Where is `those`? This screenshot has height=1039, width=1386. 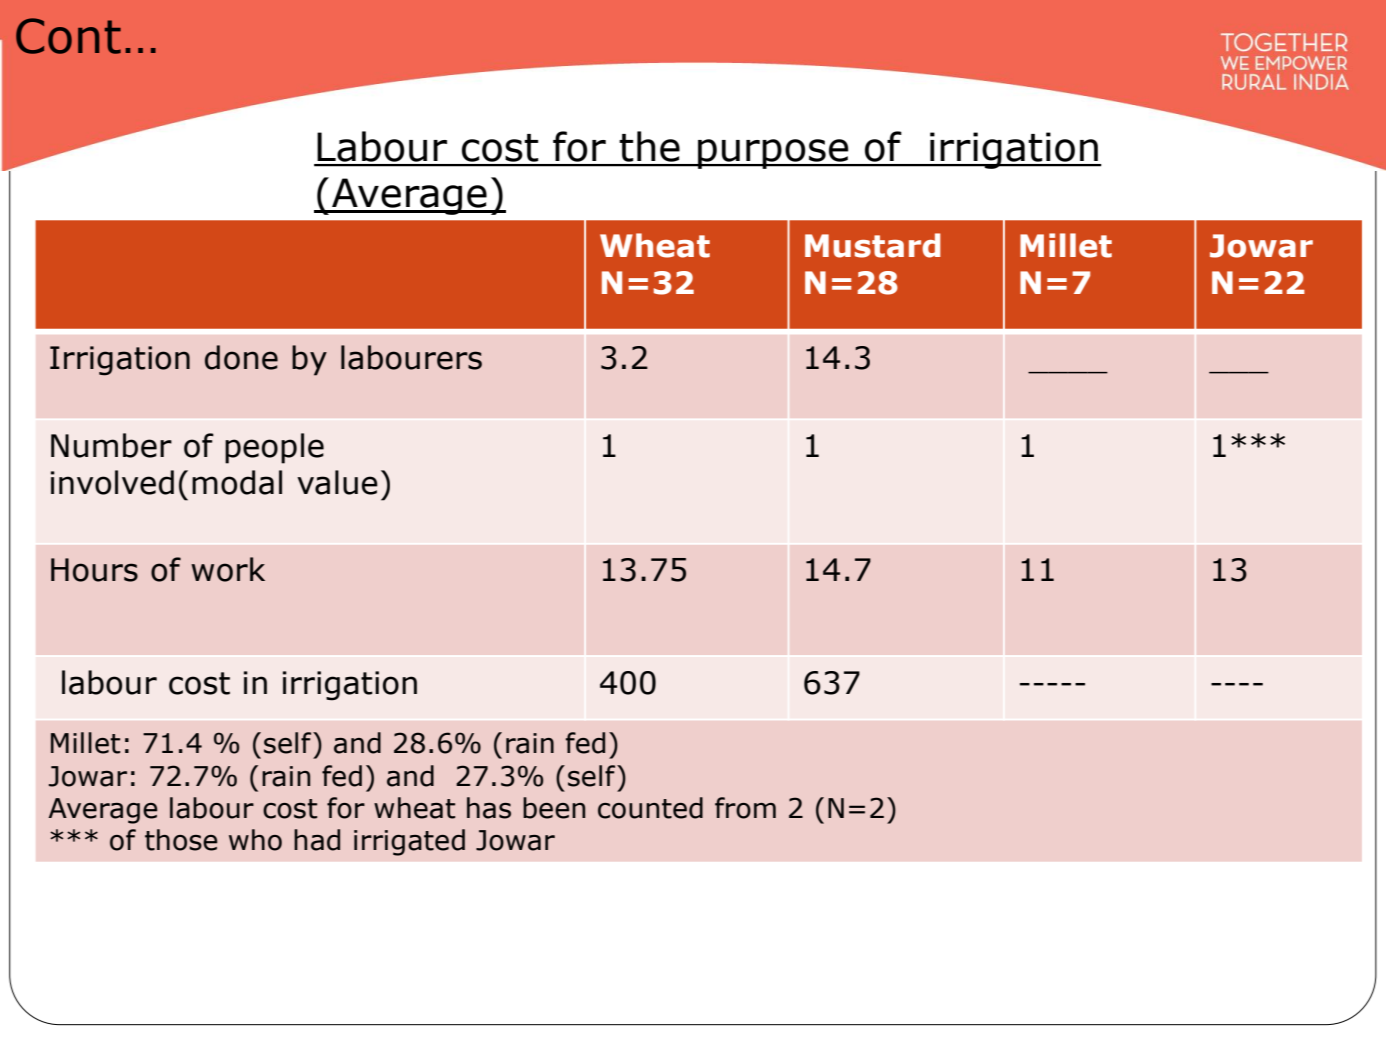 those is located at coordinates (181, 840).
